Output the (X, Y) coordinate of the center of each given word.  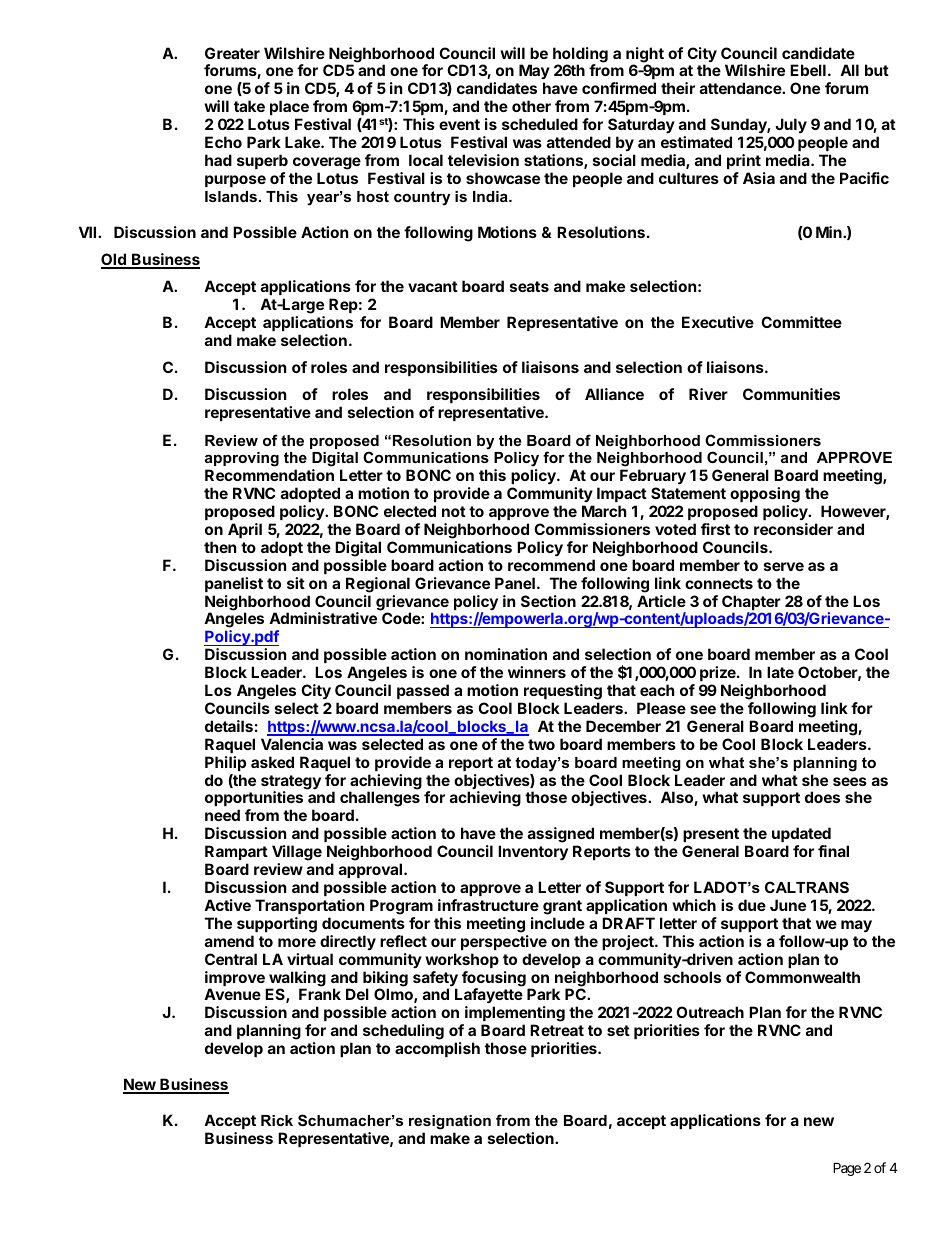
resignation (450, 1122)
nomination (506, 654)
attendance (741, 88)
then (220, 547)
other (531, 106)
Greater (232, 53)
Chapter (751, 604)
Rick (277, 1120)
